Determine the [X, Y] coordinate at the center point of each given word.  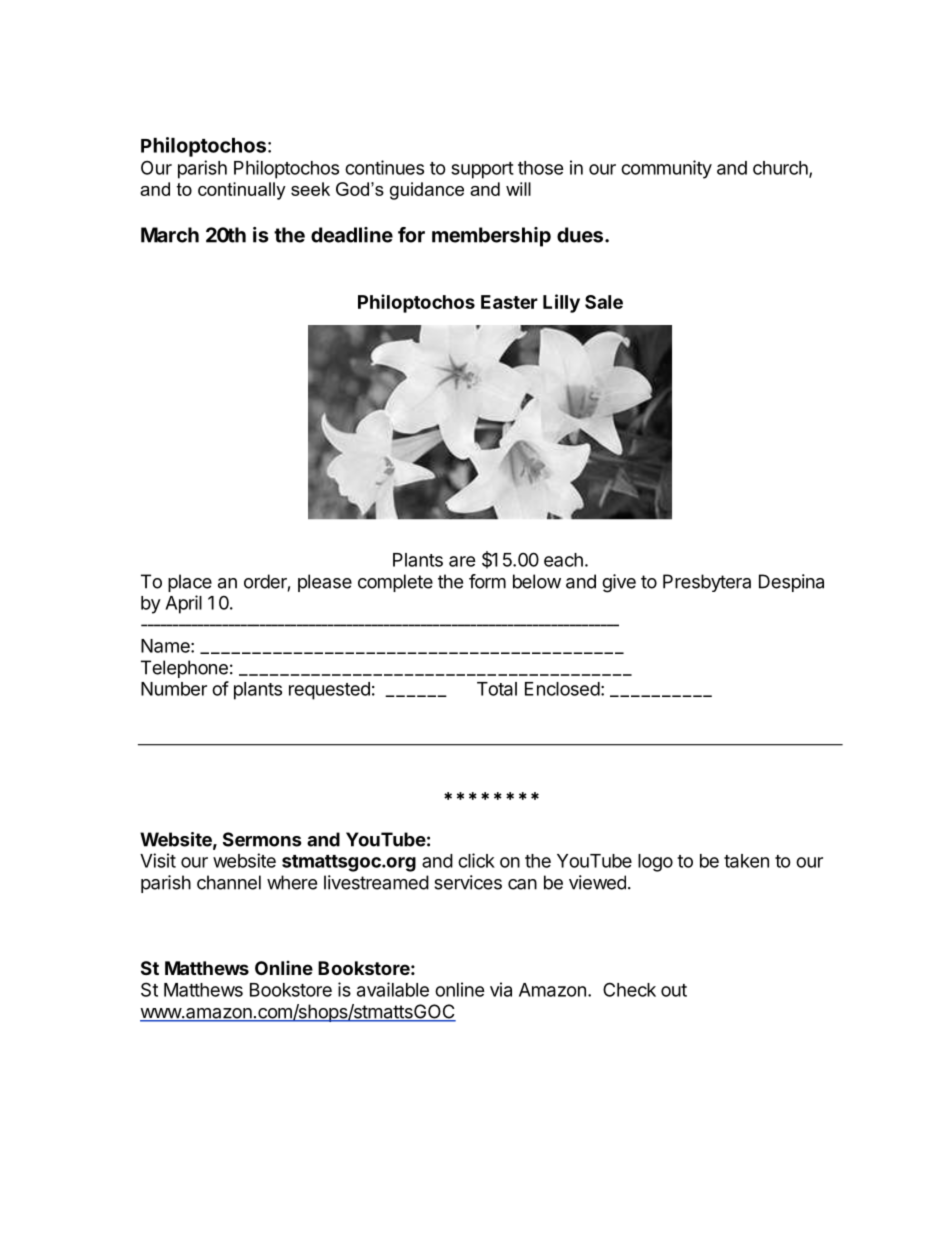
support [482, 170]
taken [746, 861]
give [619, 583]
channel [229, 882]
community [666, 169]
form [487, 581]
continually [242, 191]
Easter [509, 302]
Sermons [262, 839]
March [170, 235]
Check [629, 989]
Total [497, 689]
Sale [604, 302]
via [501, 989]
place [190, 583]
